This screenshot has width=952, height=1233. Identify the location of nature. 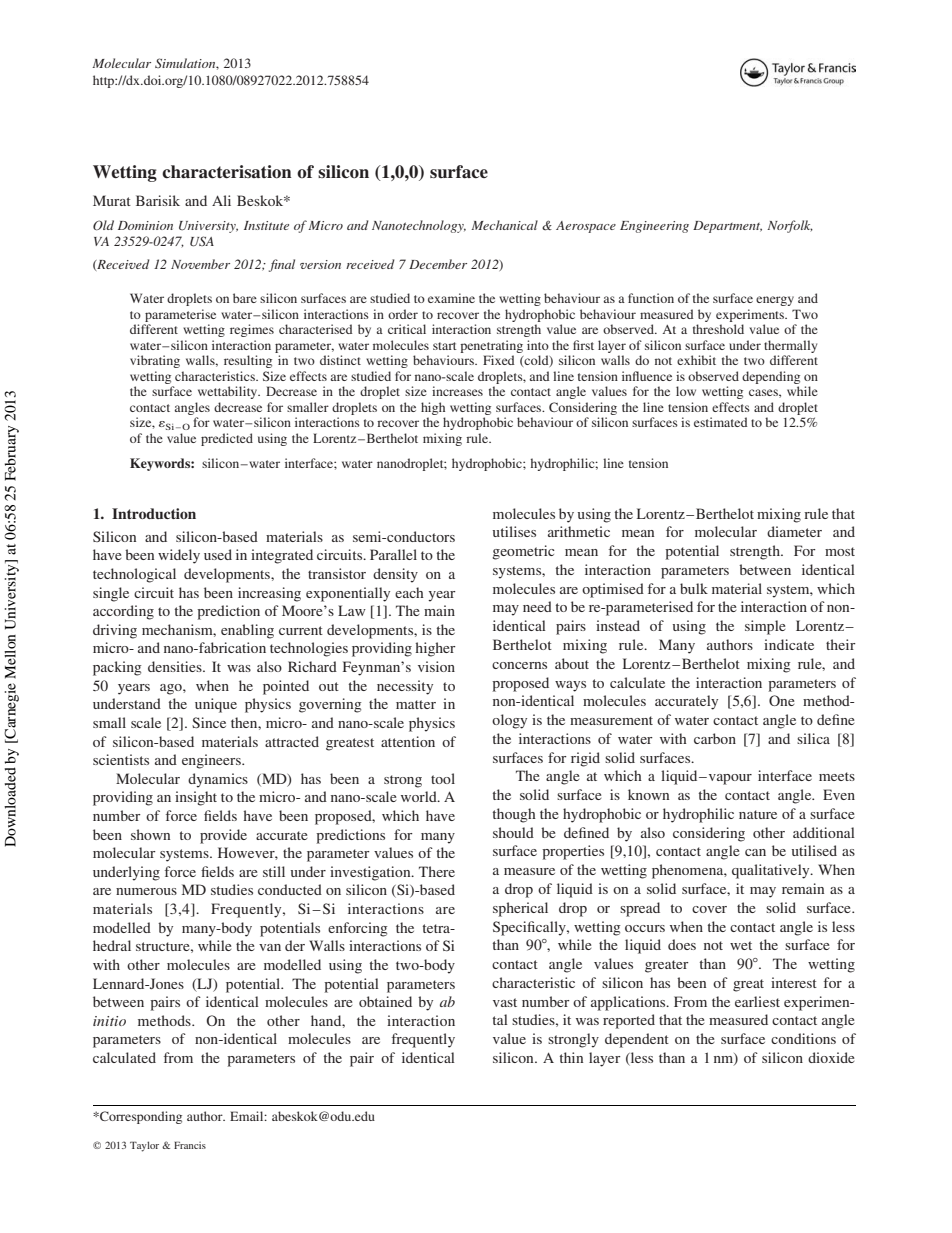
(758, 814).
